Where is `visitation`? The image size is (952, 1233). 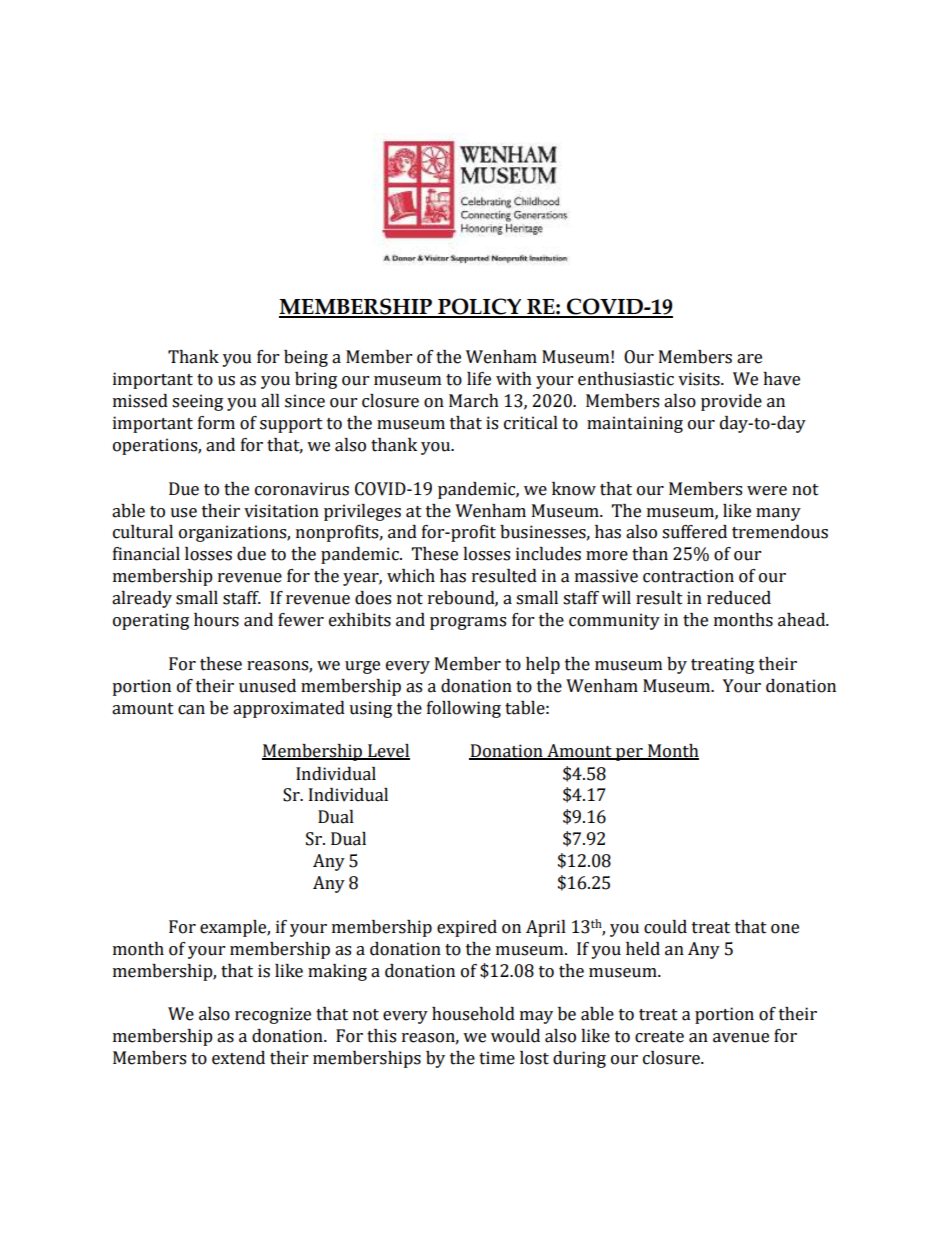 visitation is located at coordinates (281, 511).
